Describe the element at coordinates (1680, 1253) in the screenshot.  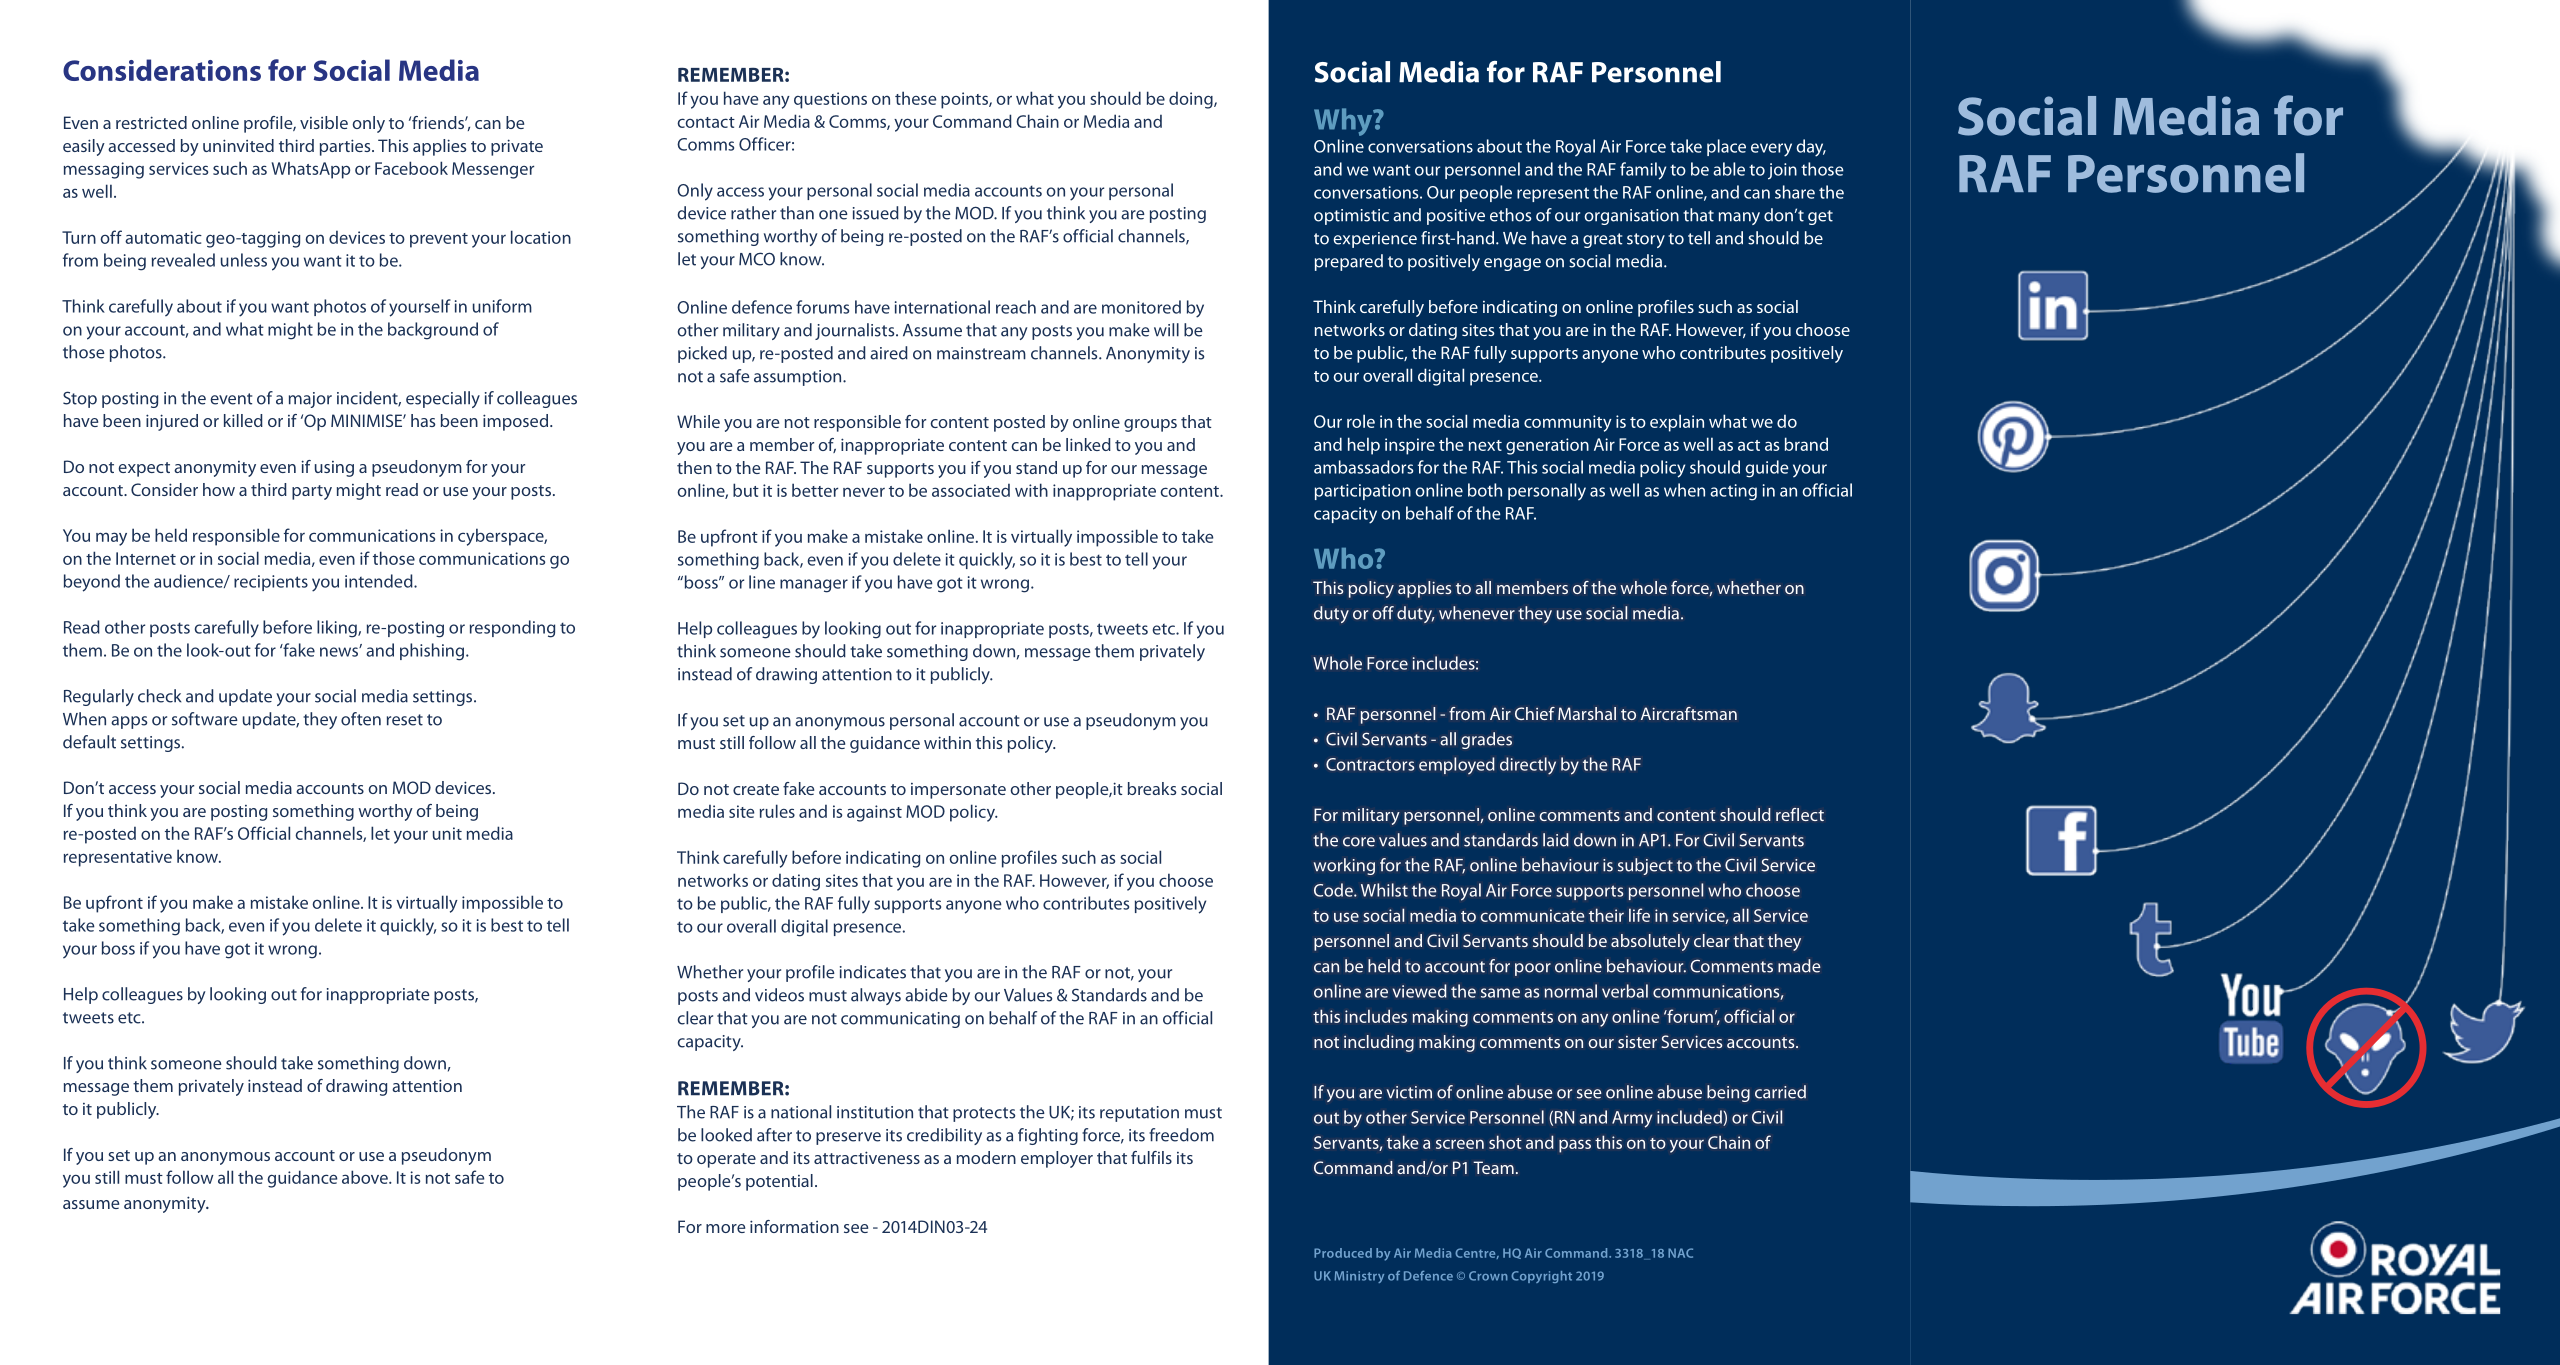
I see `NAC` at that location.
